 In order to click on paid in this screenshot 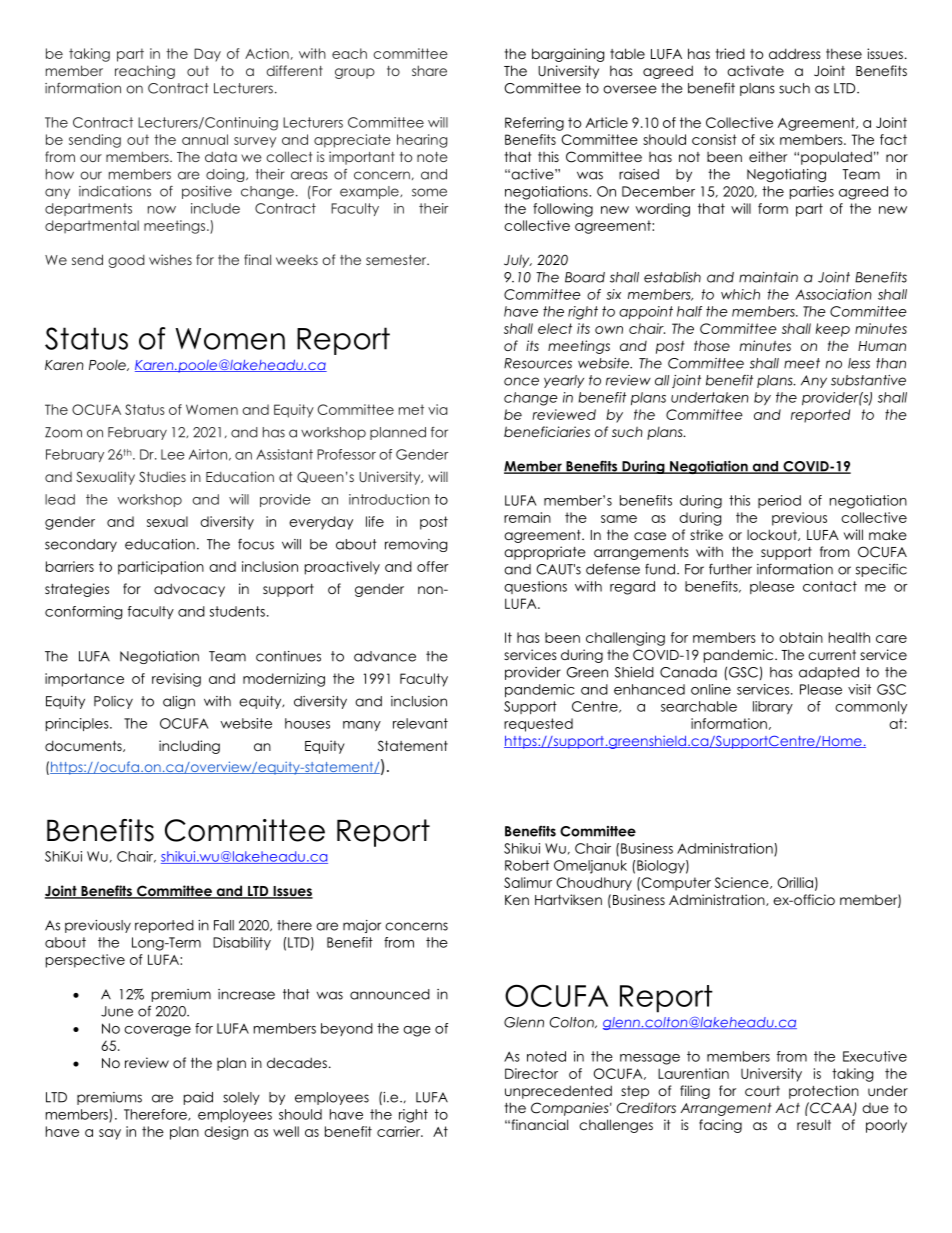, I will do `click(198, 1098)`.
